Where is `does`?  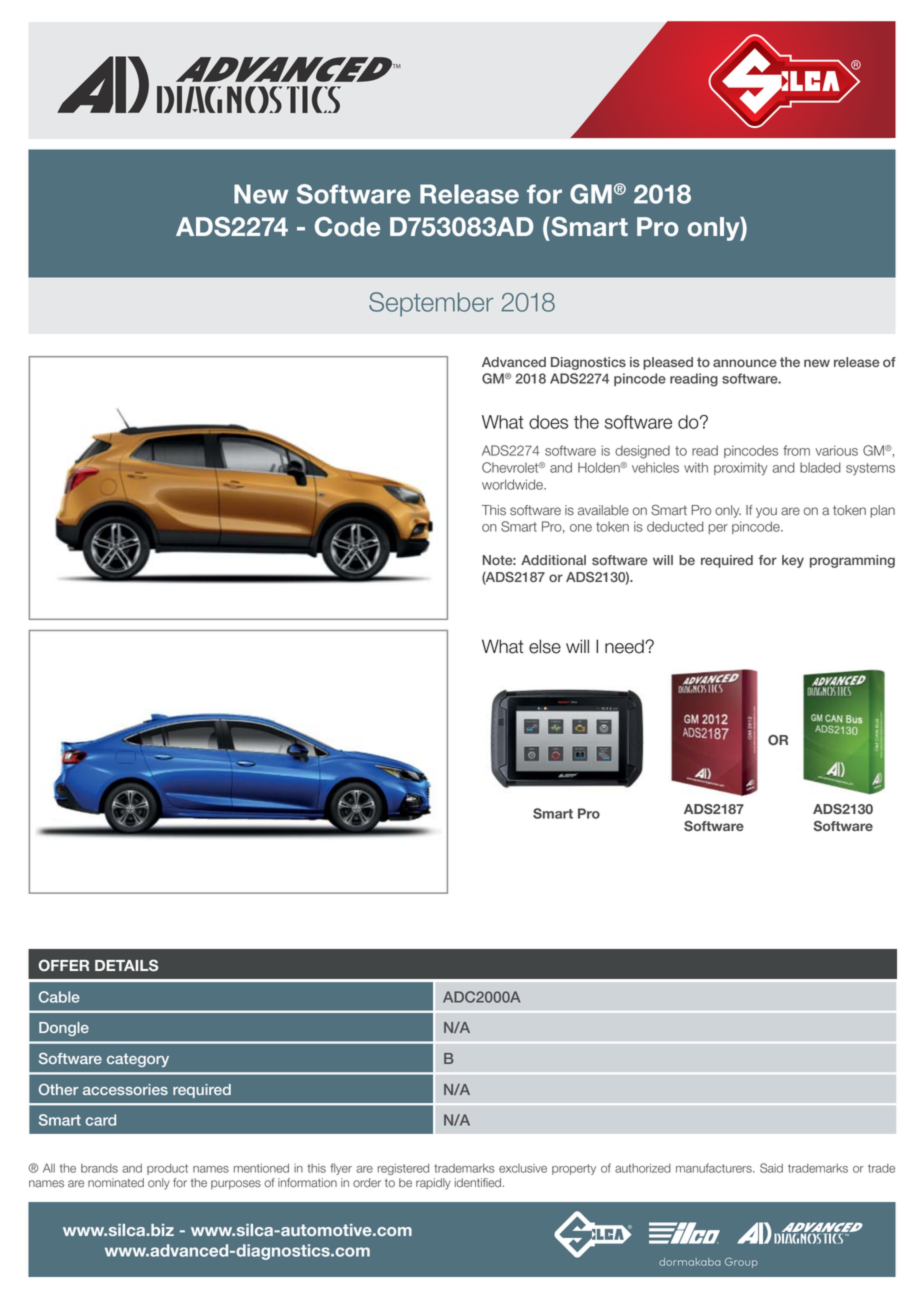
does is located at coordinates (548, 422).
